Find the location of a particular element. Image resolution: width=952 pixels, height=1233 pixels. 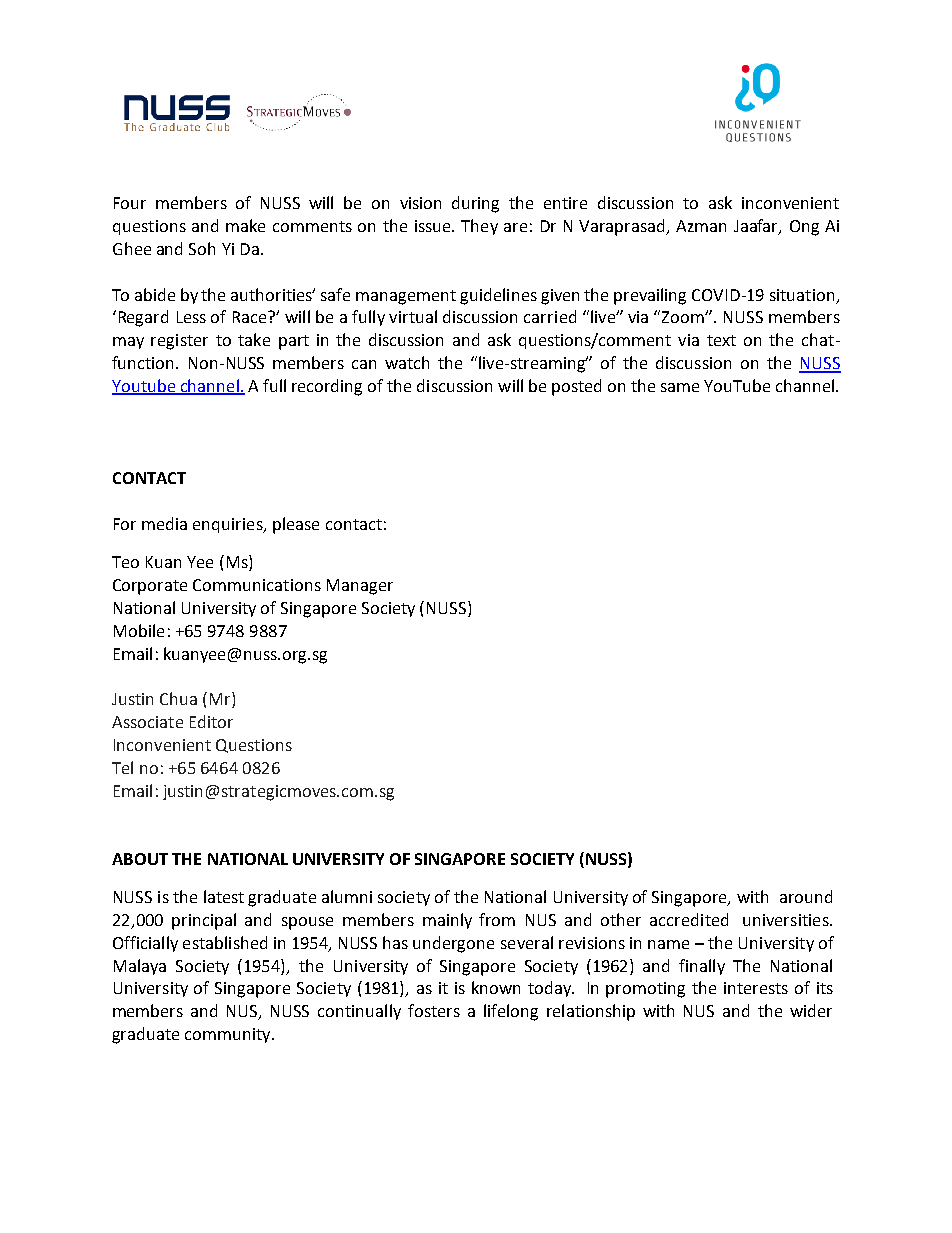

please is located at coordinates (296, 525).
